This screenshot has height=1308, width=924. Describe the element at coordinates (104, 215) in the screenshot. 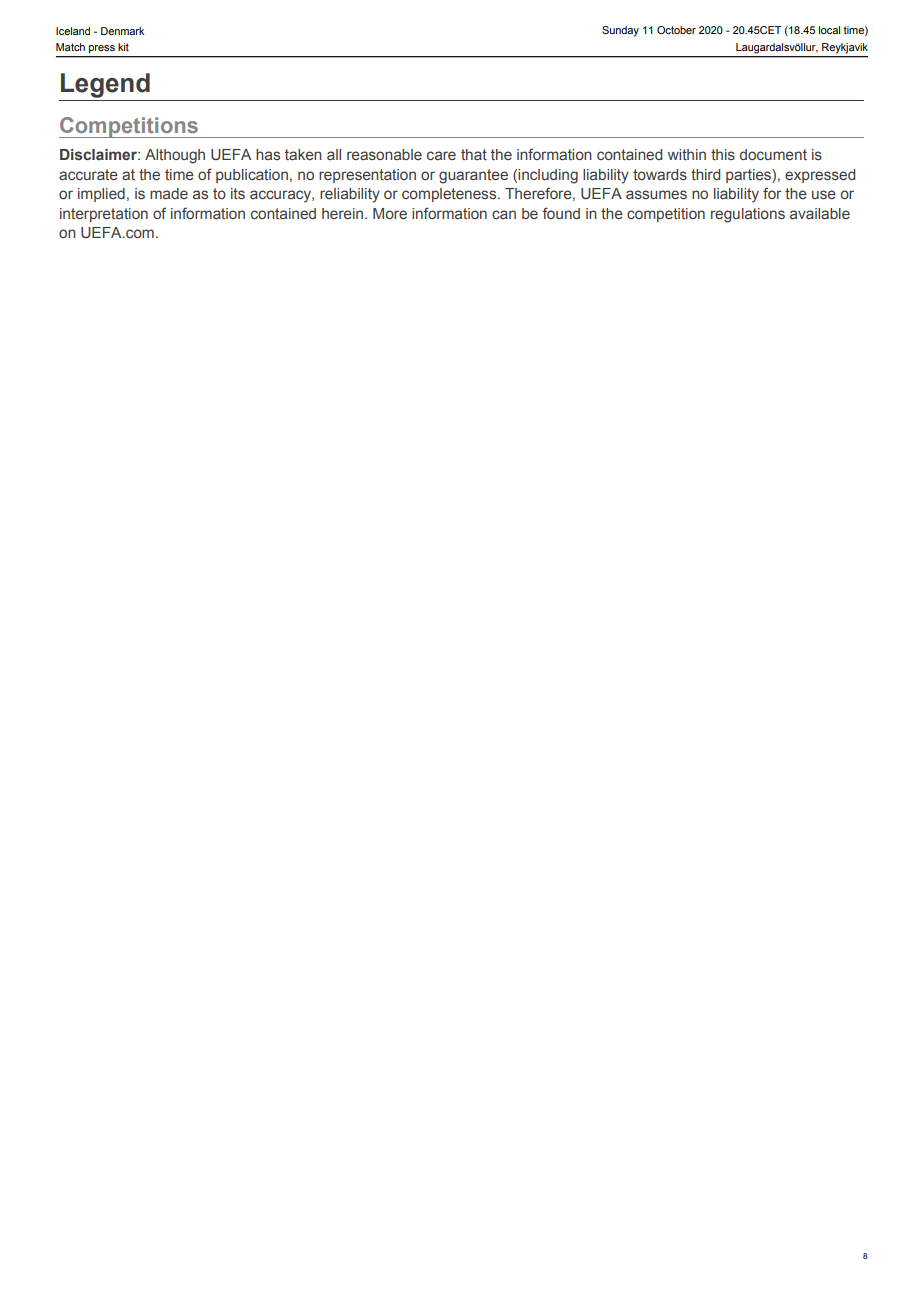

I see `interpretation` at that location.
